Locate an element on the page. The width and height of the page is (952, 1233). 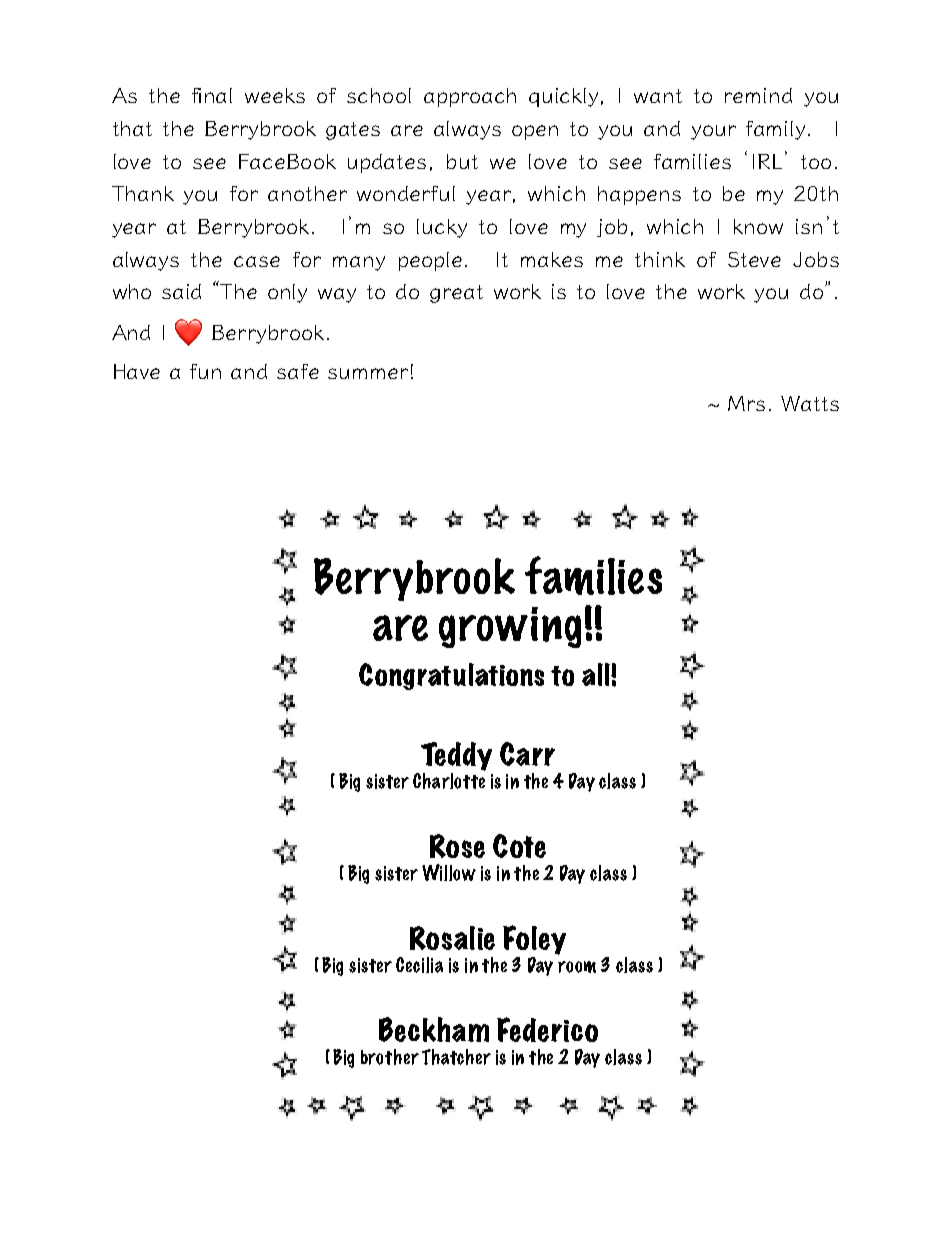
room is located at coordinates (577, 967).
